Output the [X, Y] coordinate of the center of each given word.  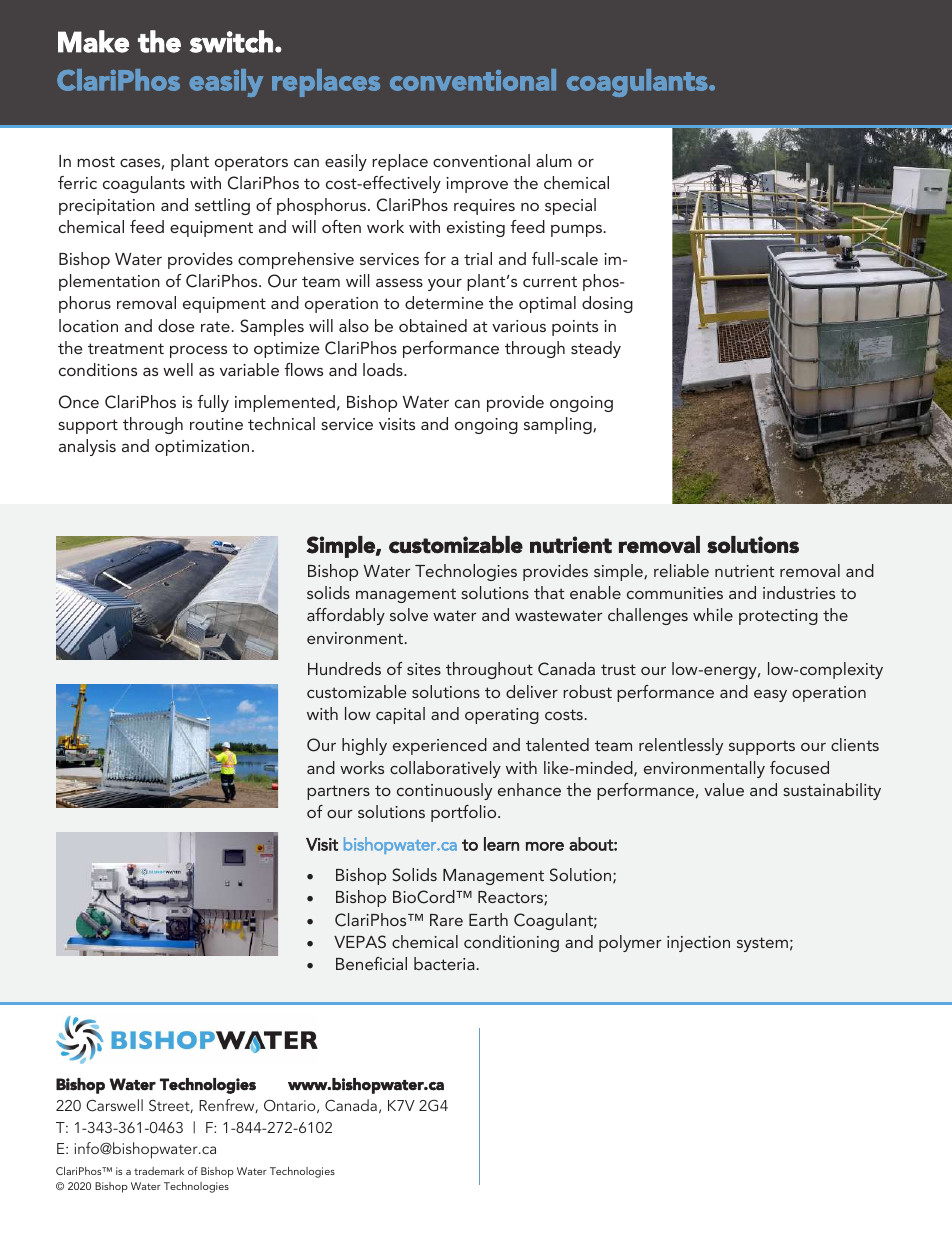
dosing [607, 304]
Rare [446, 920]
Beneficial [371, 963]
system [762, 944]
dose [176, 325]
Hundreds [344, 668]
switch [231, 41]
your [445, 285]
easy [770, 696]
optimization [202, 448]
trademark [159, 1171]
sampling [559, 425]
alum [554, 160]
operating [502, 716]
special [570, 206]
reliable [681, 570]
